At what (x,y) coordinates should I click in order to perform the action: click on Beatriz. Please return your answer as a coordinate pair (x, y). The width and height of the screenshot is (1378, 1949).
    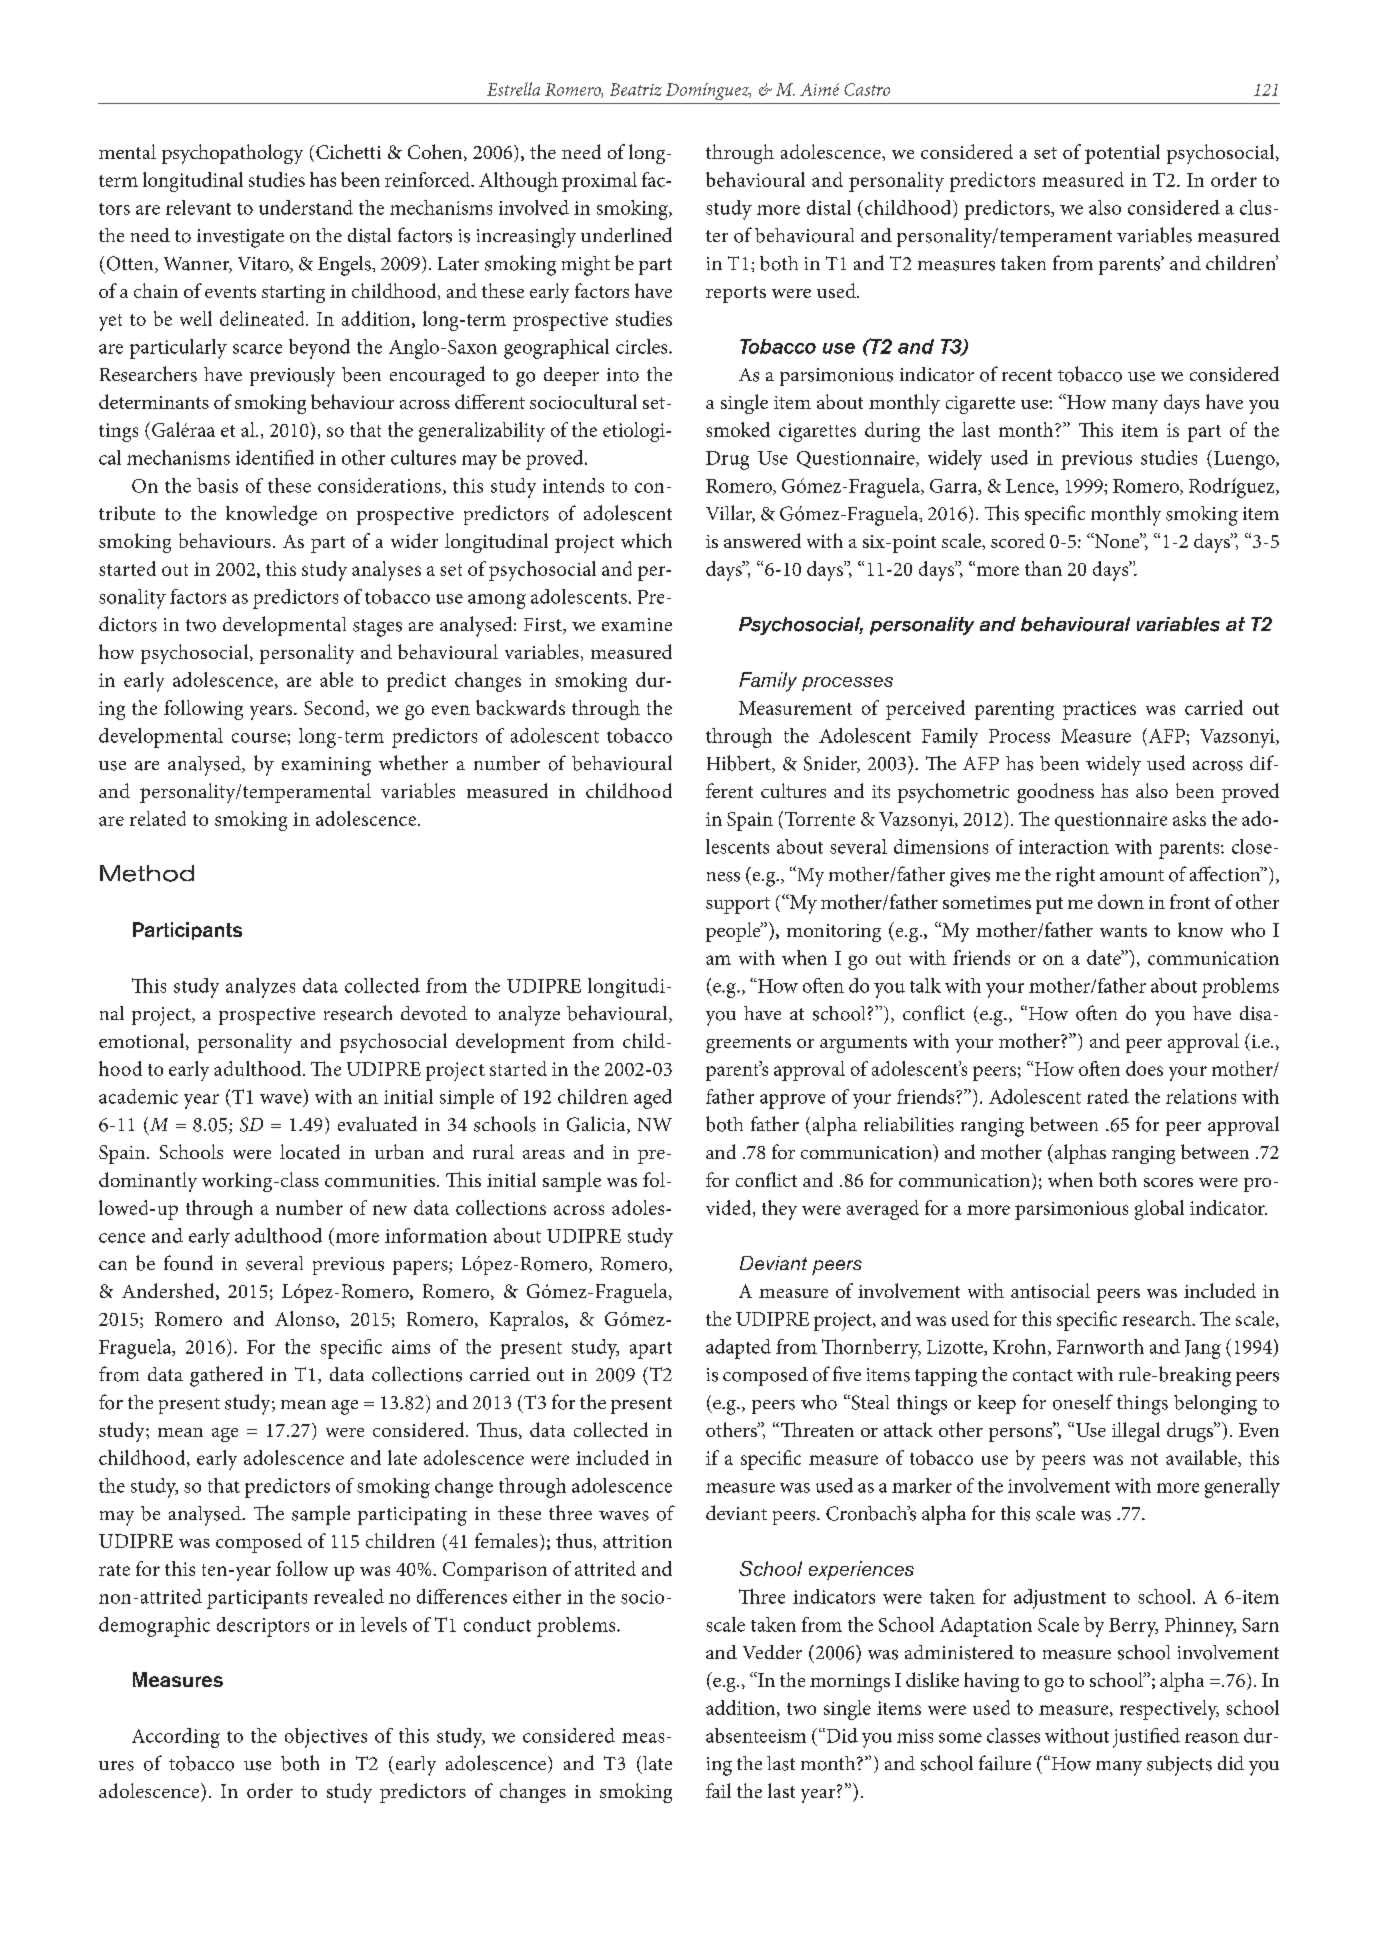
    Looking at the image, I should click on (636, 89).
